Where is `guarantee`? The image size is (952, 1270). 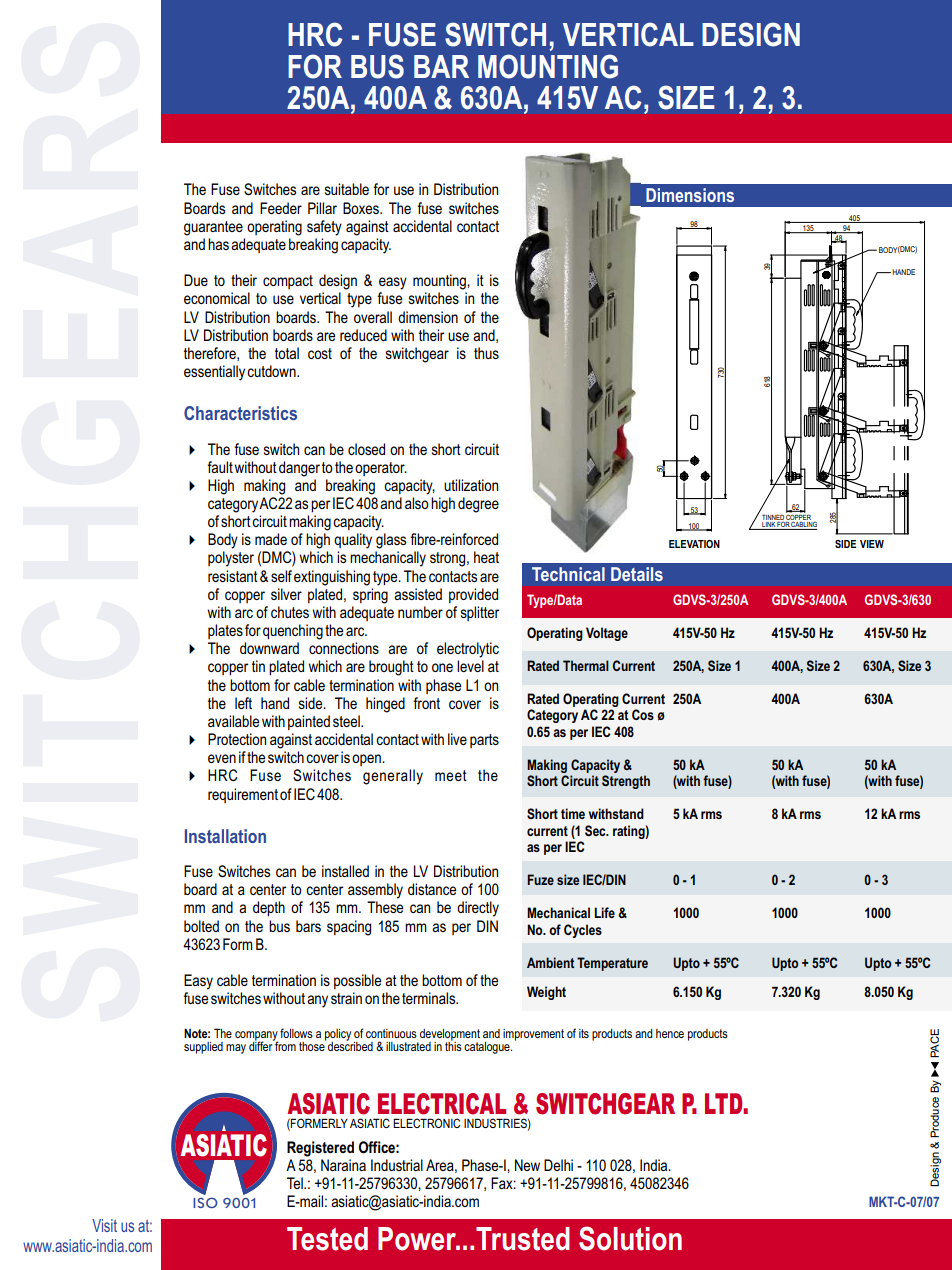
guarantee is located at coordinates (213, 228).
